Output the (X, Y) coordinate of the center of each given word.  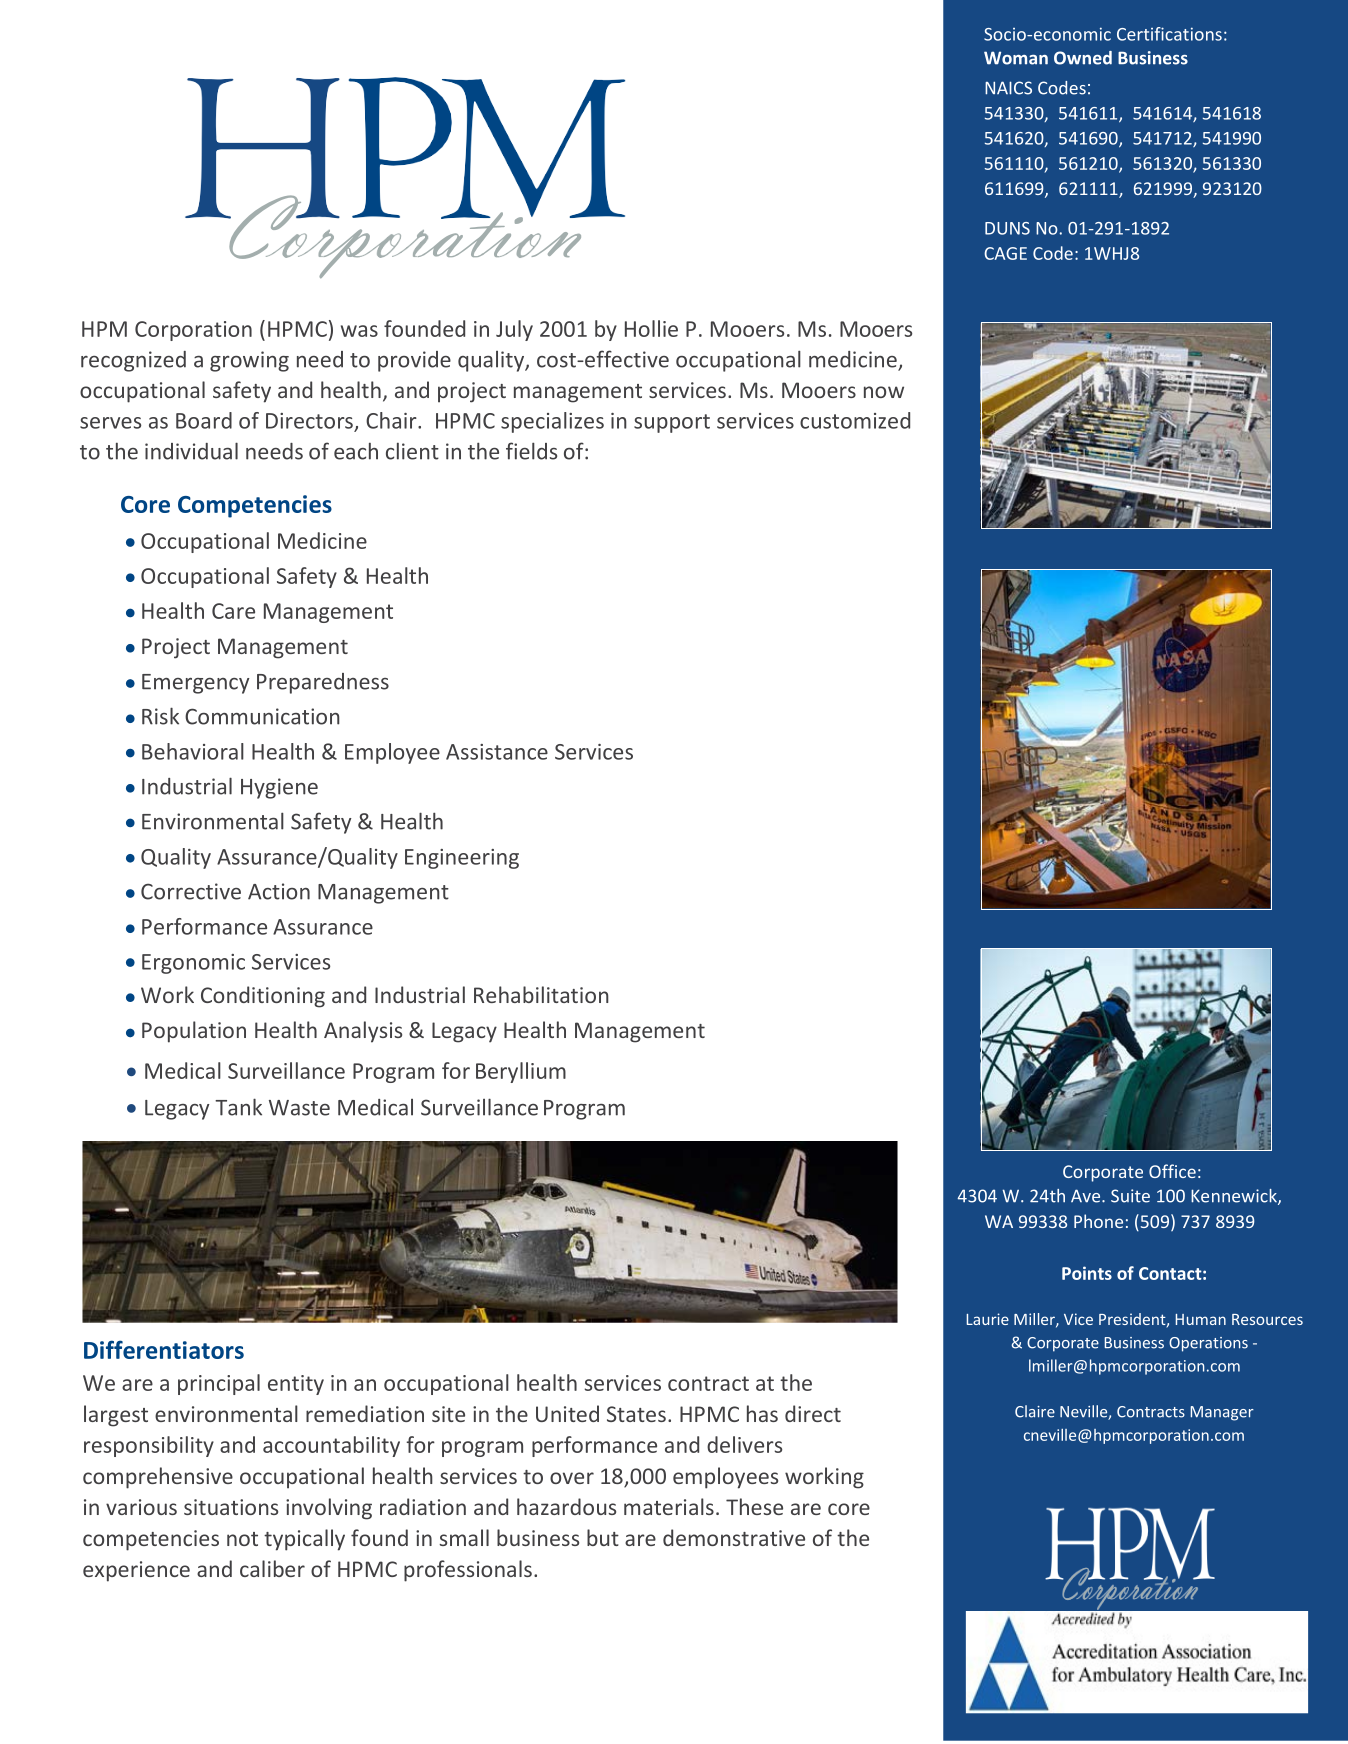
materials (669, 1506)
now (884, 392)
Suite (1130, 1196)
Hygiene (279, 788)
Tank (238, 1107)
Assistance (497, 752)
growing (249, 361)
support (672, 423)
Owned (1083, 58)
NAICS (1008, 88)
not (242, 1539)
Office (1172, 1171)
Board (204, 420)
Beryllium (521, 1072)
